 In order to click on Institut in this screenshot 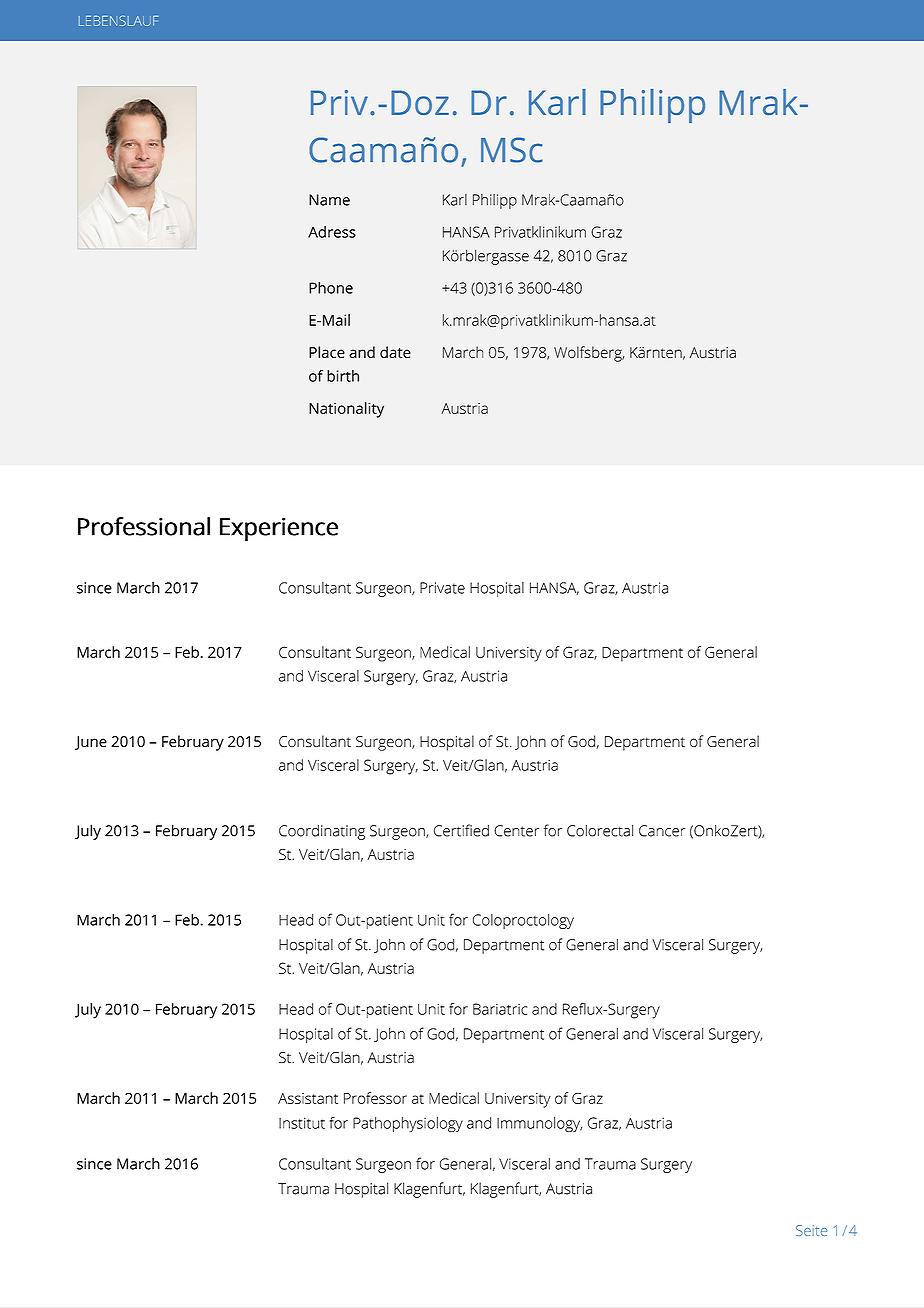, I will do `click(302, 1123)`.
